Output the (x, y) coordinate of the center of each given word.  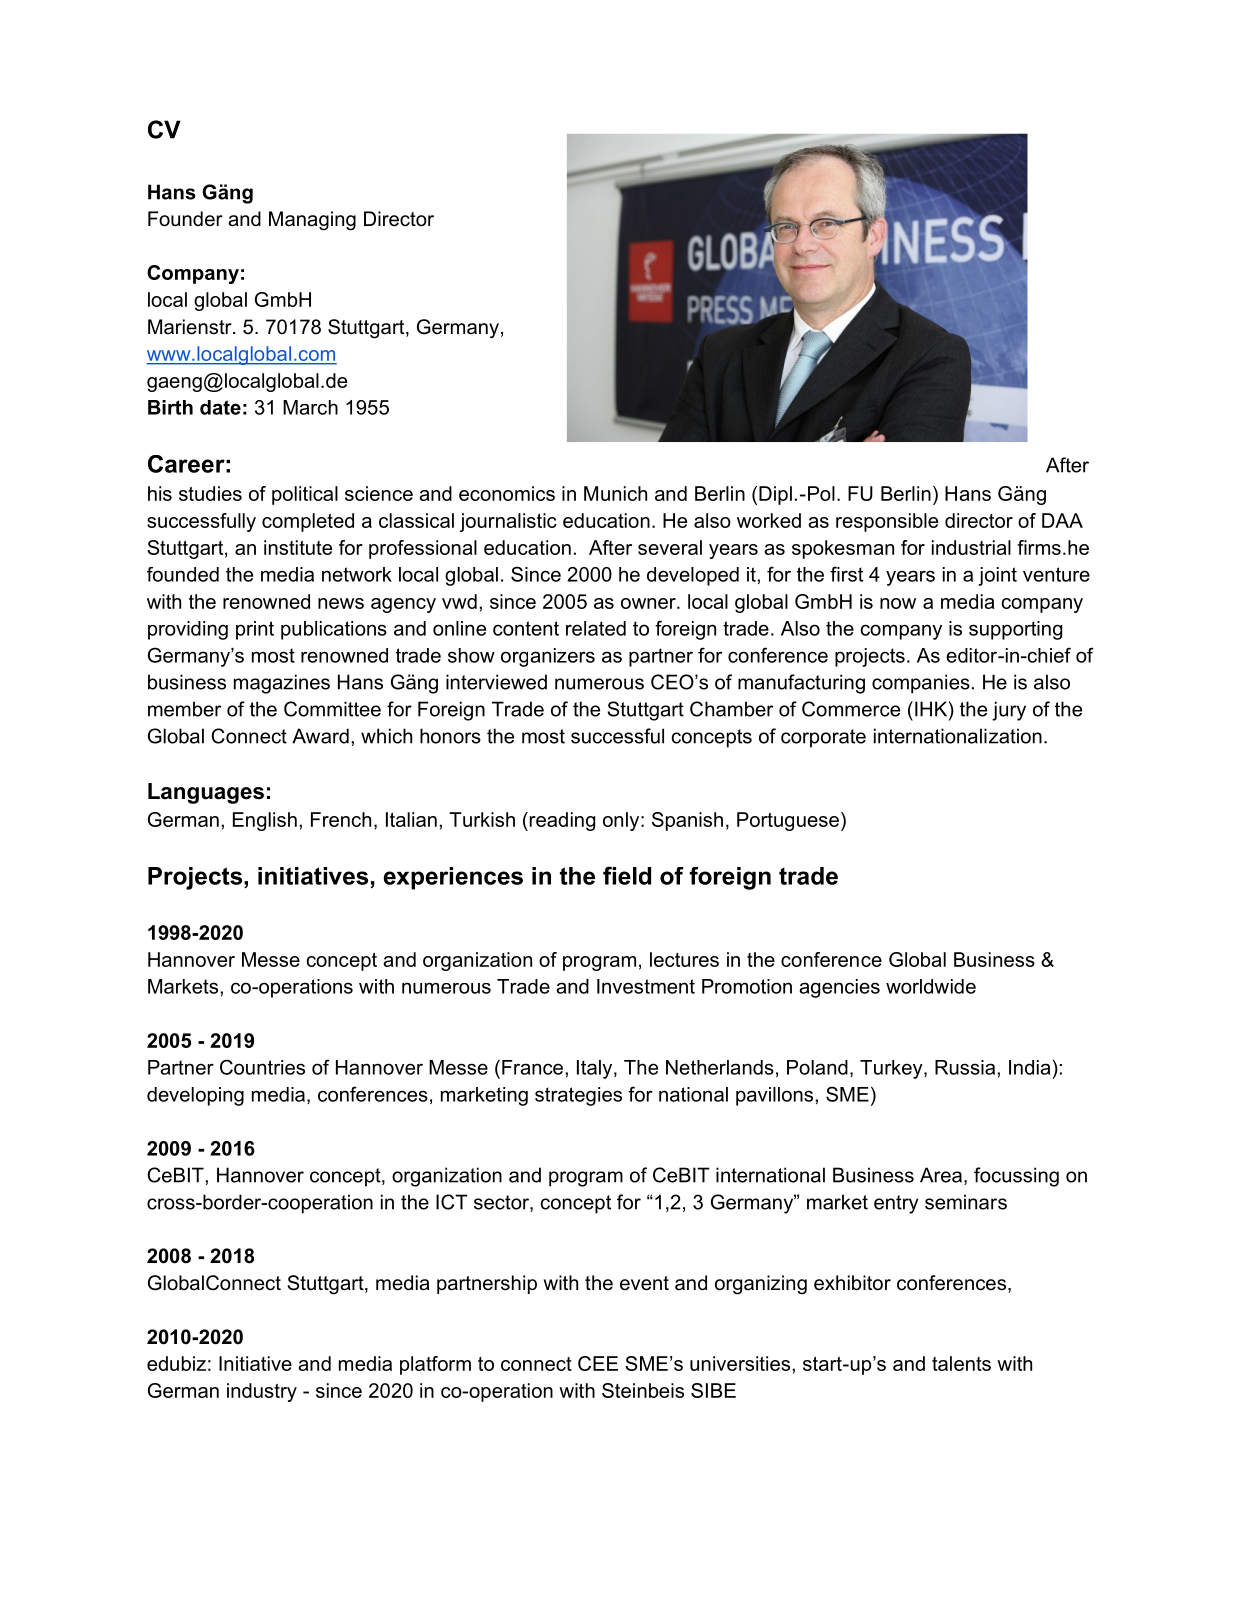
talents (961, 1363)
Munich (615, 493)
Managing (312, 221)
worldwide (931, 986)
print (255, 630)
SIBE (713, 1390)
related (596, 628)
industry (262, 1392)
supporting (1015, 630)
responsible (887, 522)
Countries (262, 1067)
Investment (646, 986)
